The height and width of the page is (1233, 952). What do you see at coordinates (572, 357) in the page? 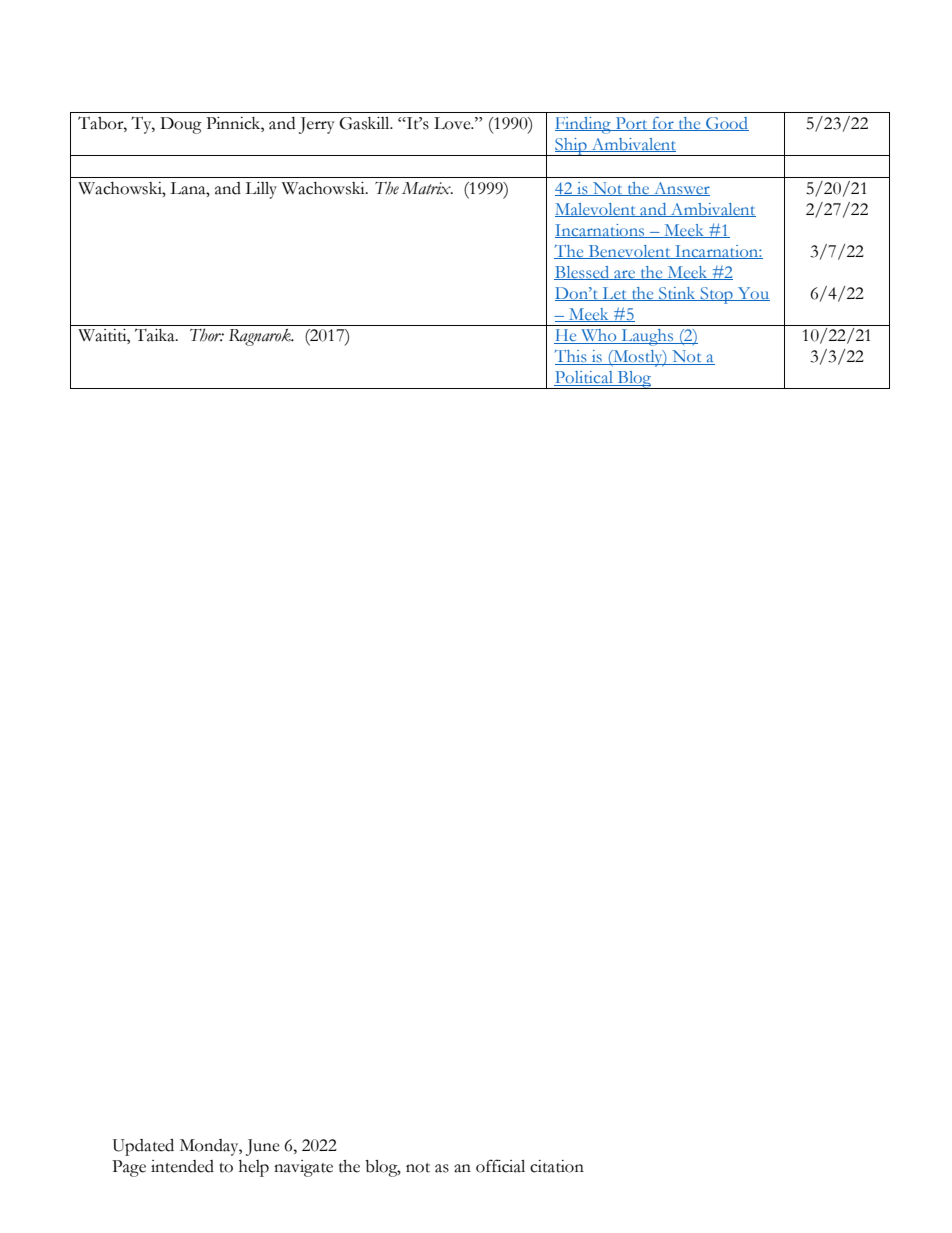
I see `This` at bounding box center [572, 357].
